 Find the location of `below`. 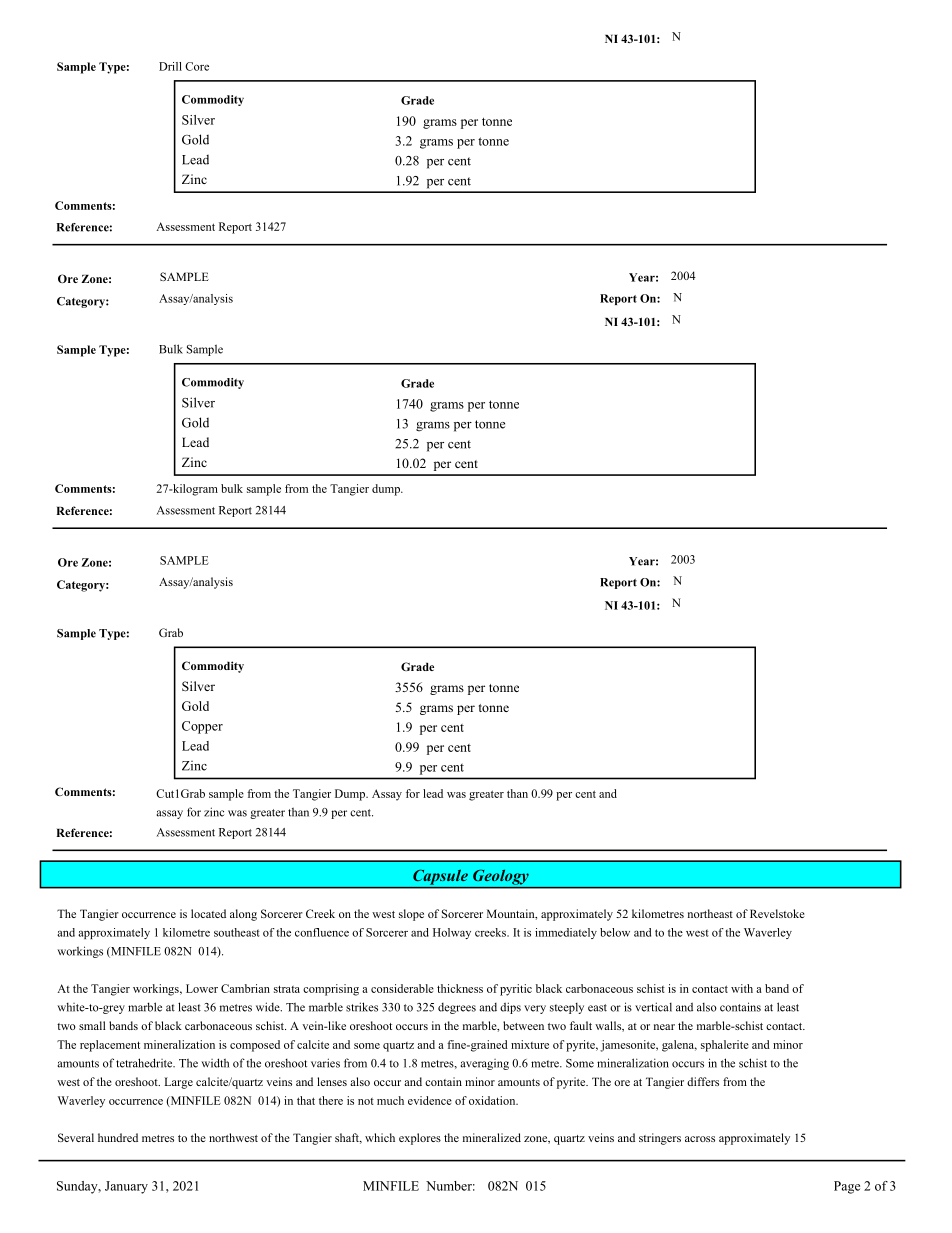

below is located at coordinates (615, 932).
